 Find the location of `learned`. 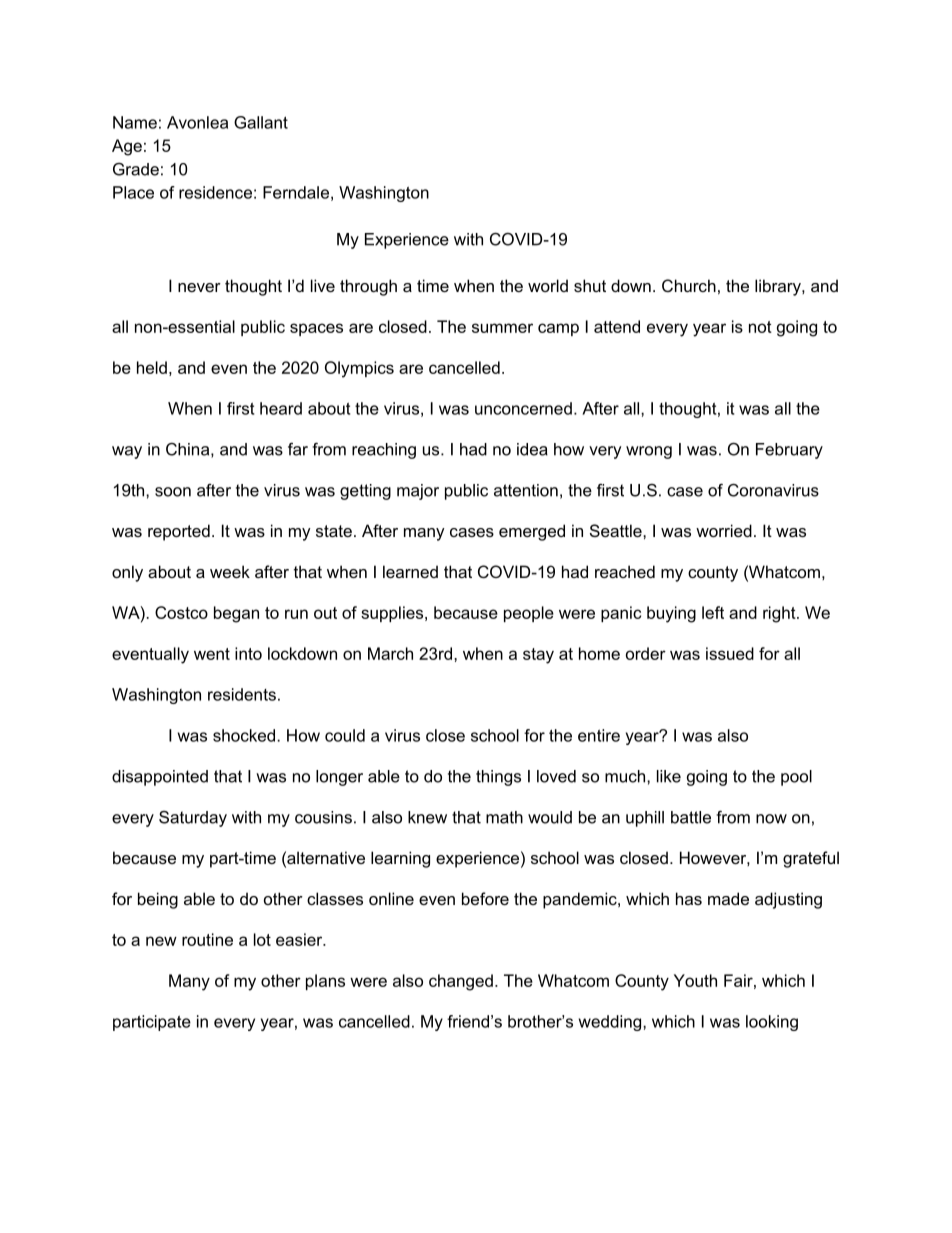

learned is located at coordinates (410, 571).
